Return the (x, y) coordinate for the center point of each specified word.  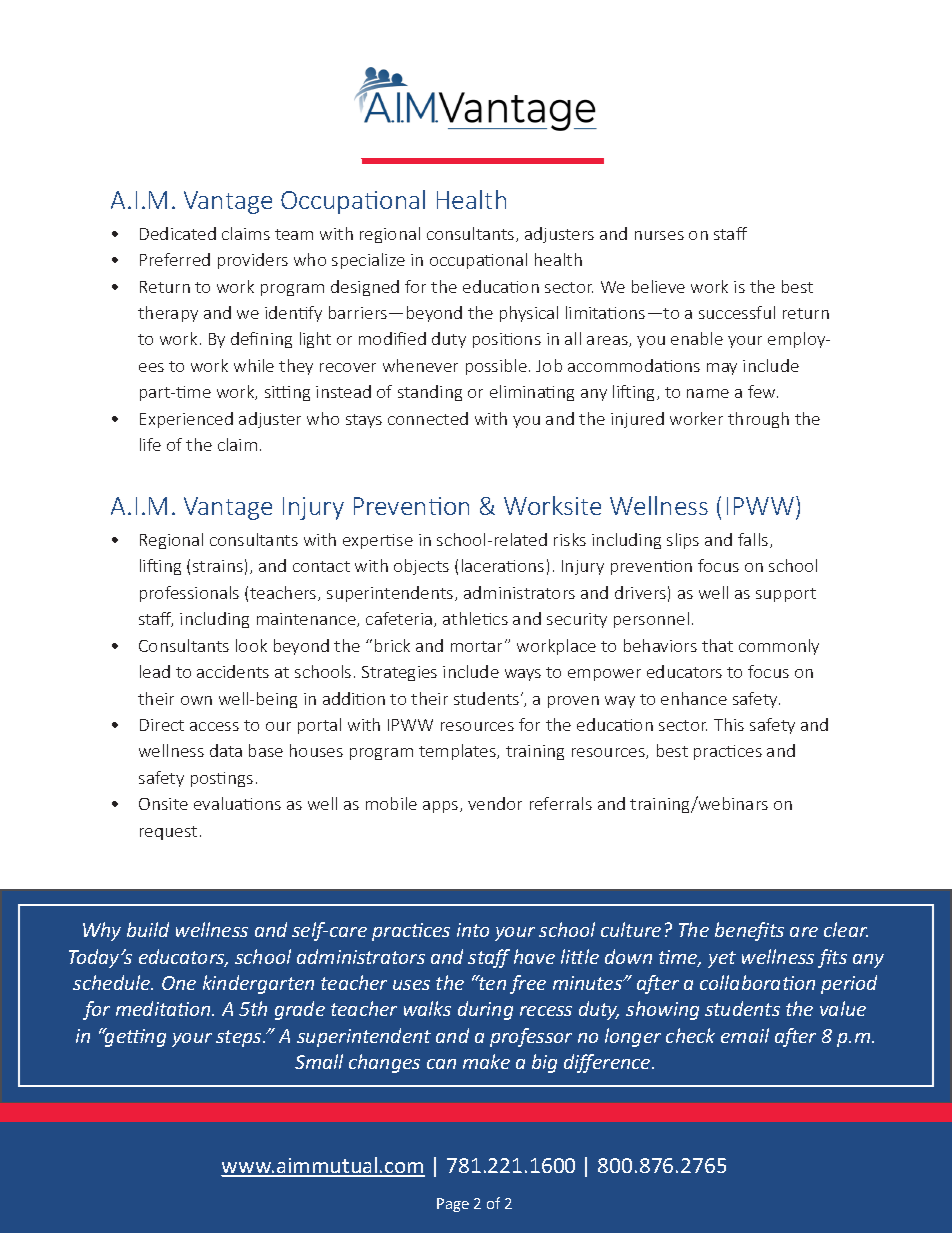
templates (459, 752)
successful (737, 312)
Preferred (175, 259)
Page (453, 1205)
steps (240, 1038)
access (214, 726)
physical (529, 314)
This (729, 724)
